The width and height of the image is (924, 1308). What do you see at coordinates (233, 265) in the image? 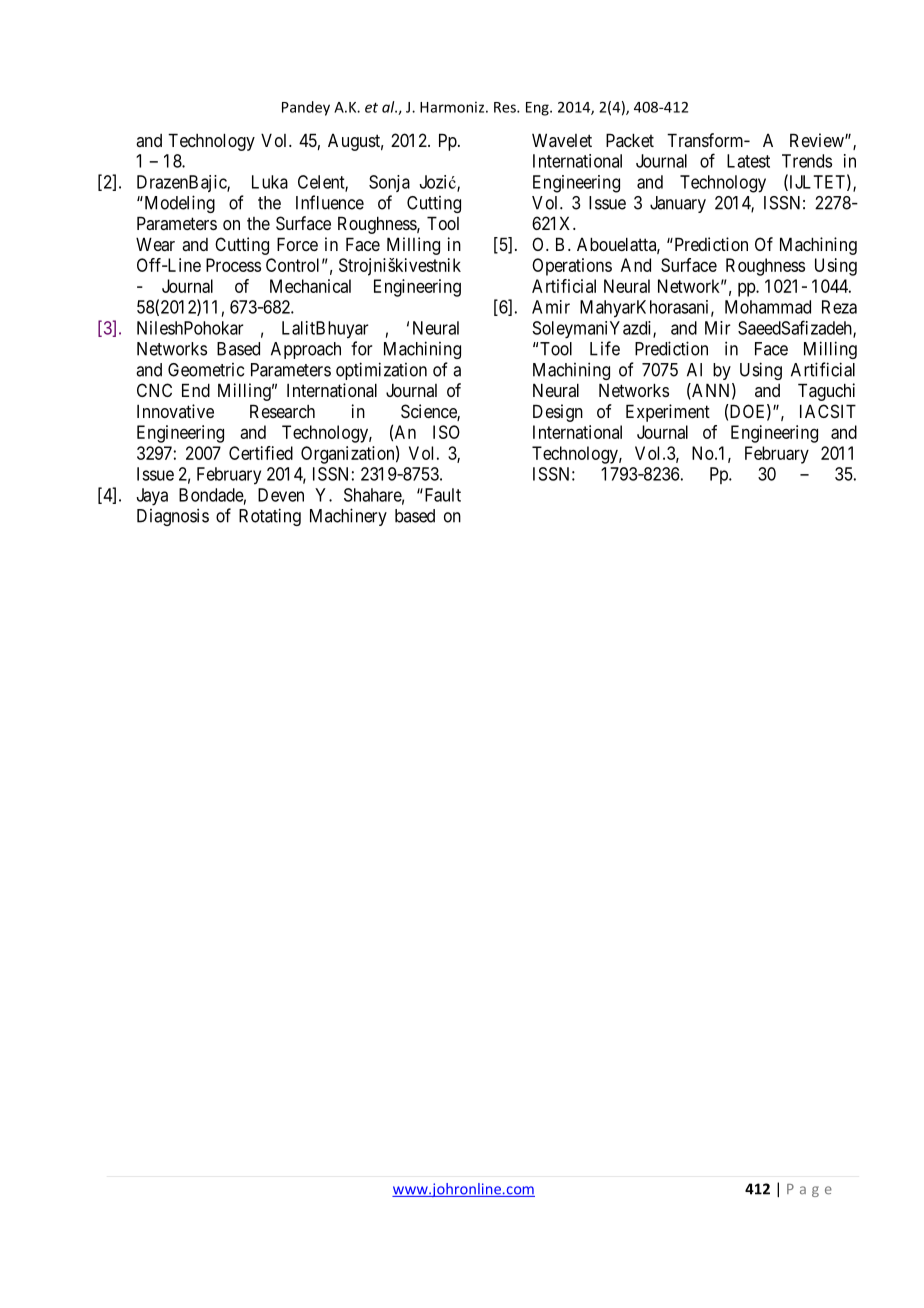
I see `Process` at bounding box center [233, 265].
